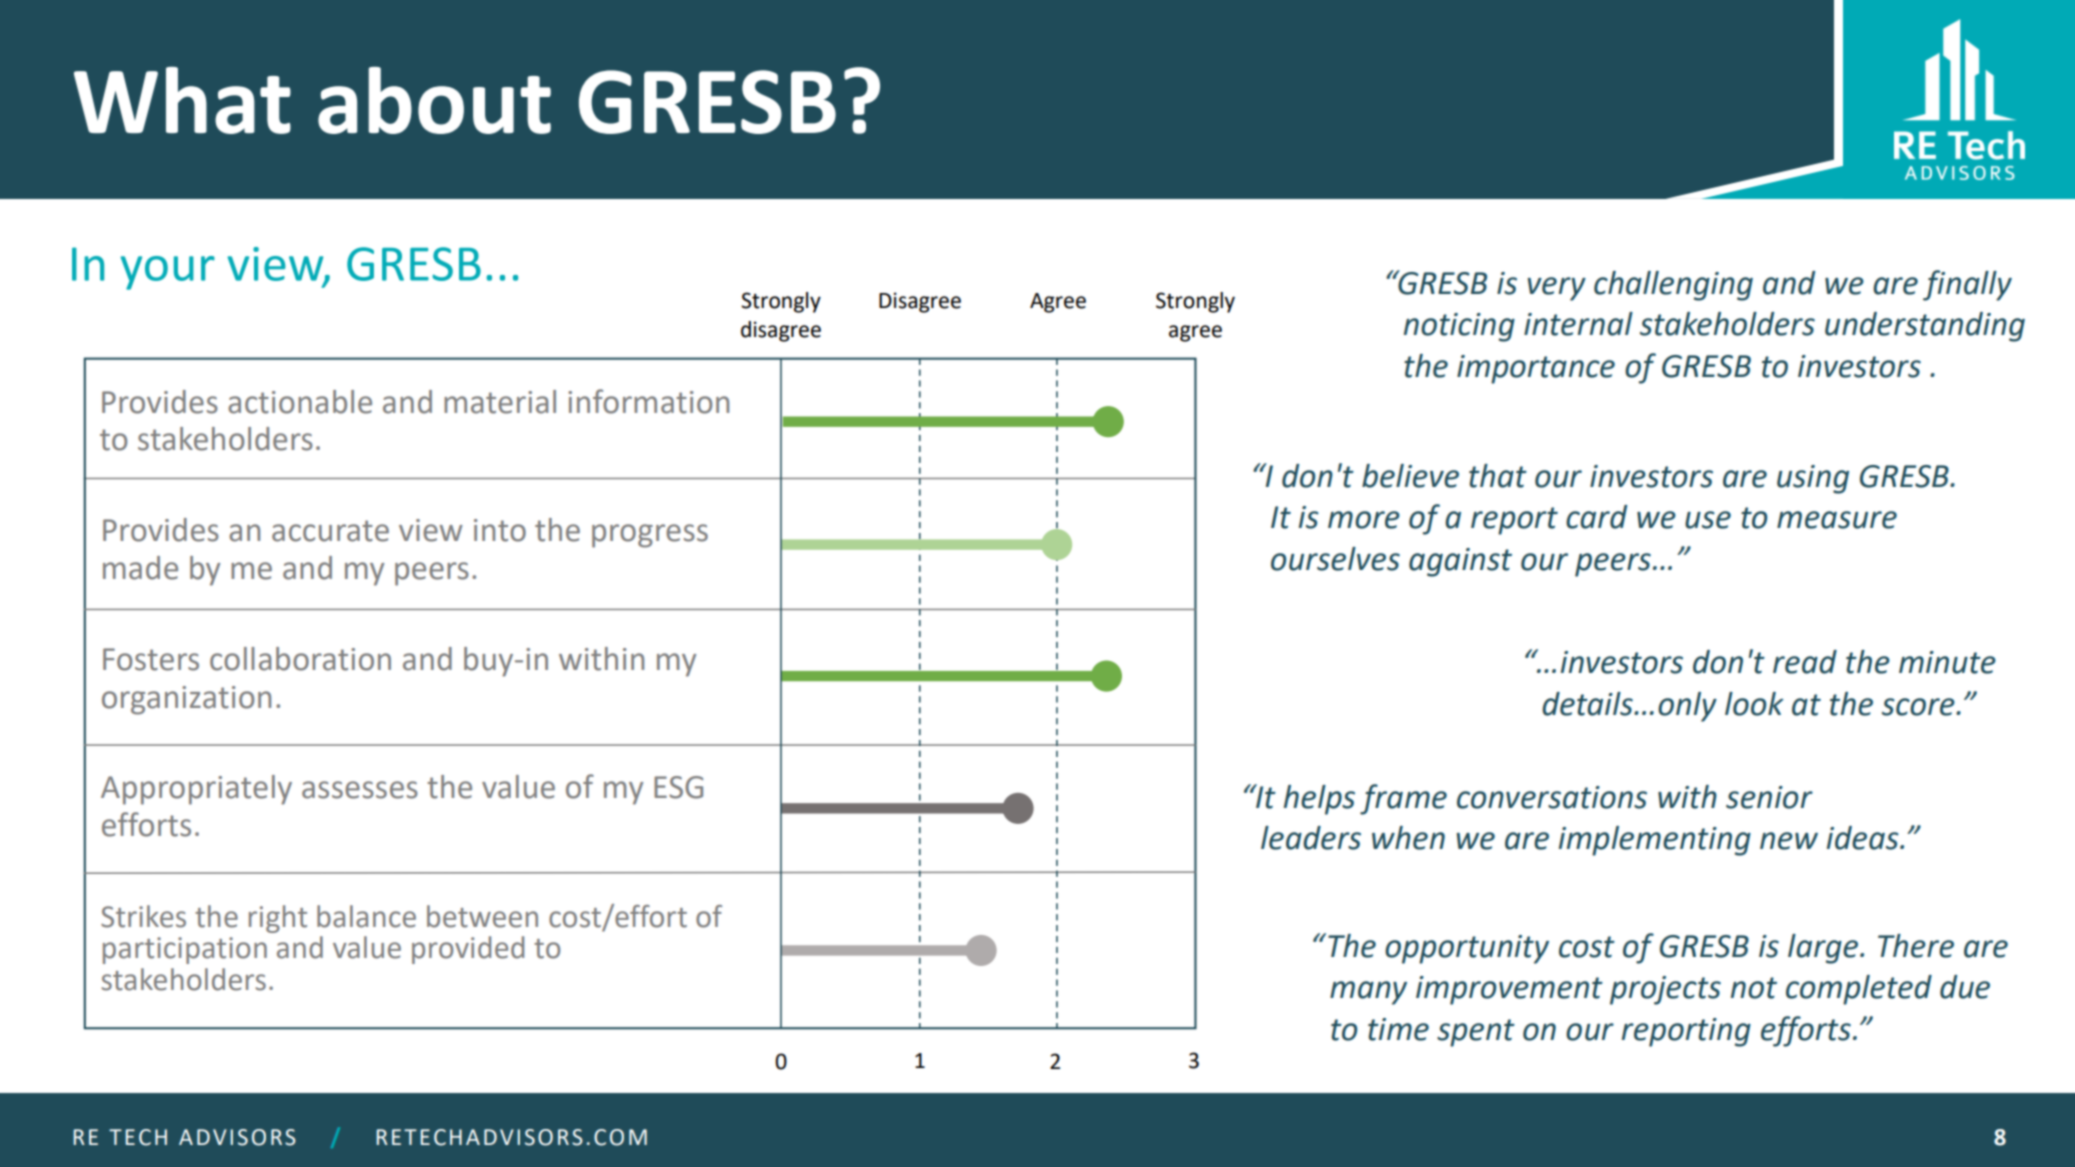  What do you see at coordinates (330, 531) in the screenshot?
I see `accurate` at bounding box center [330, 531].
